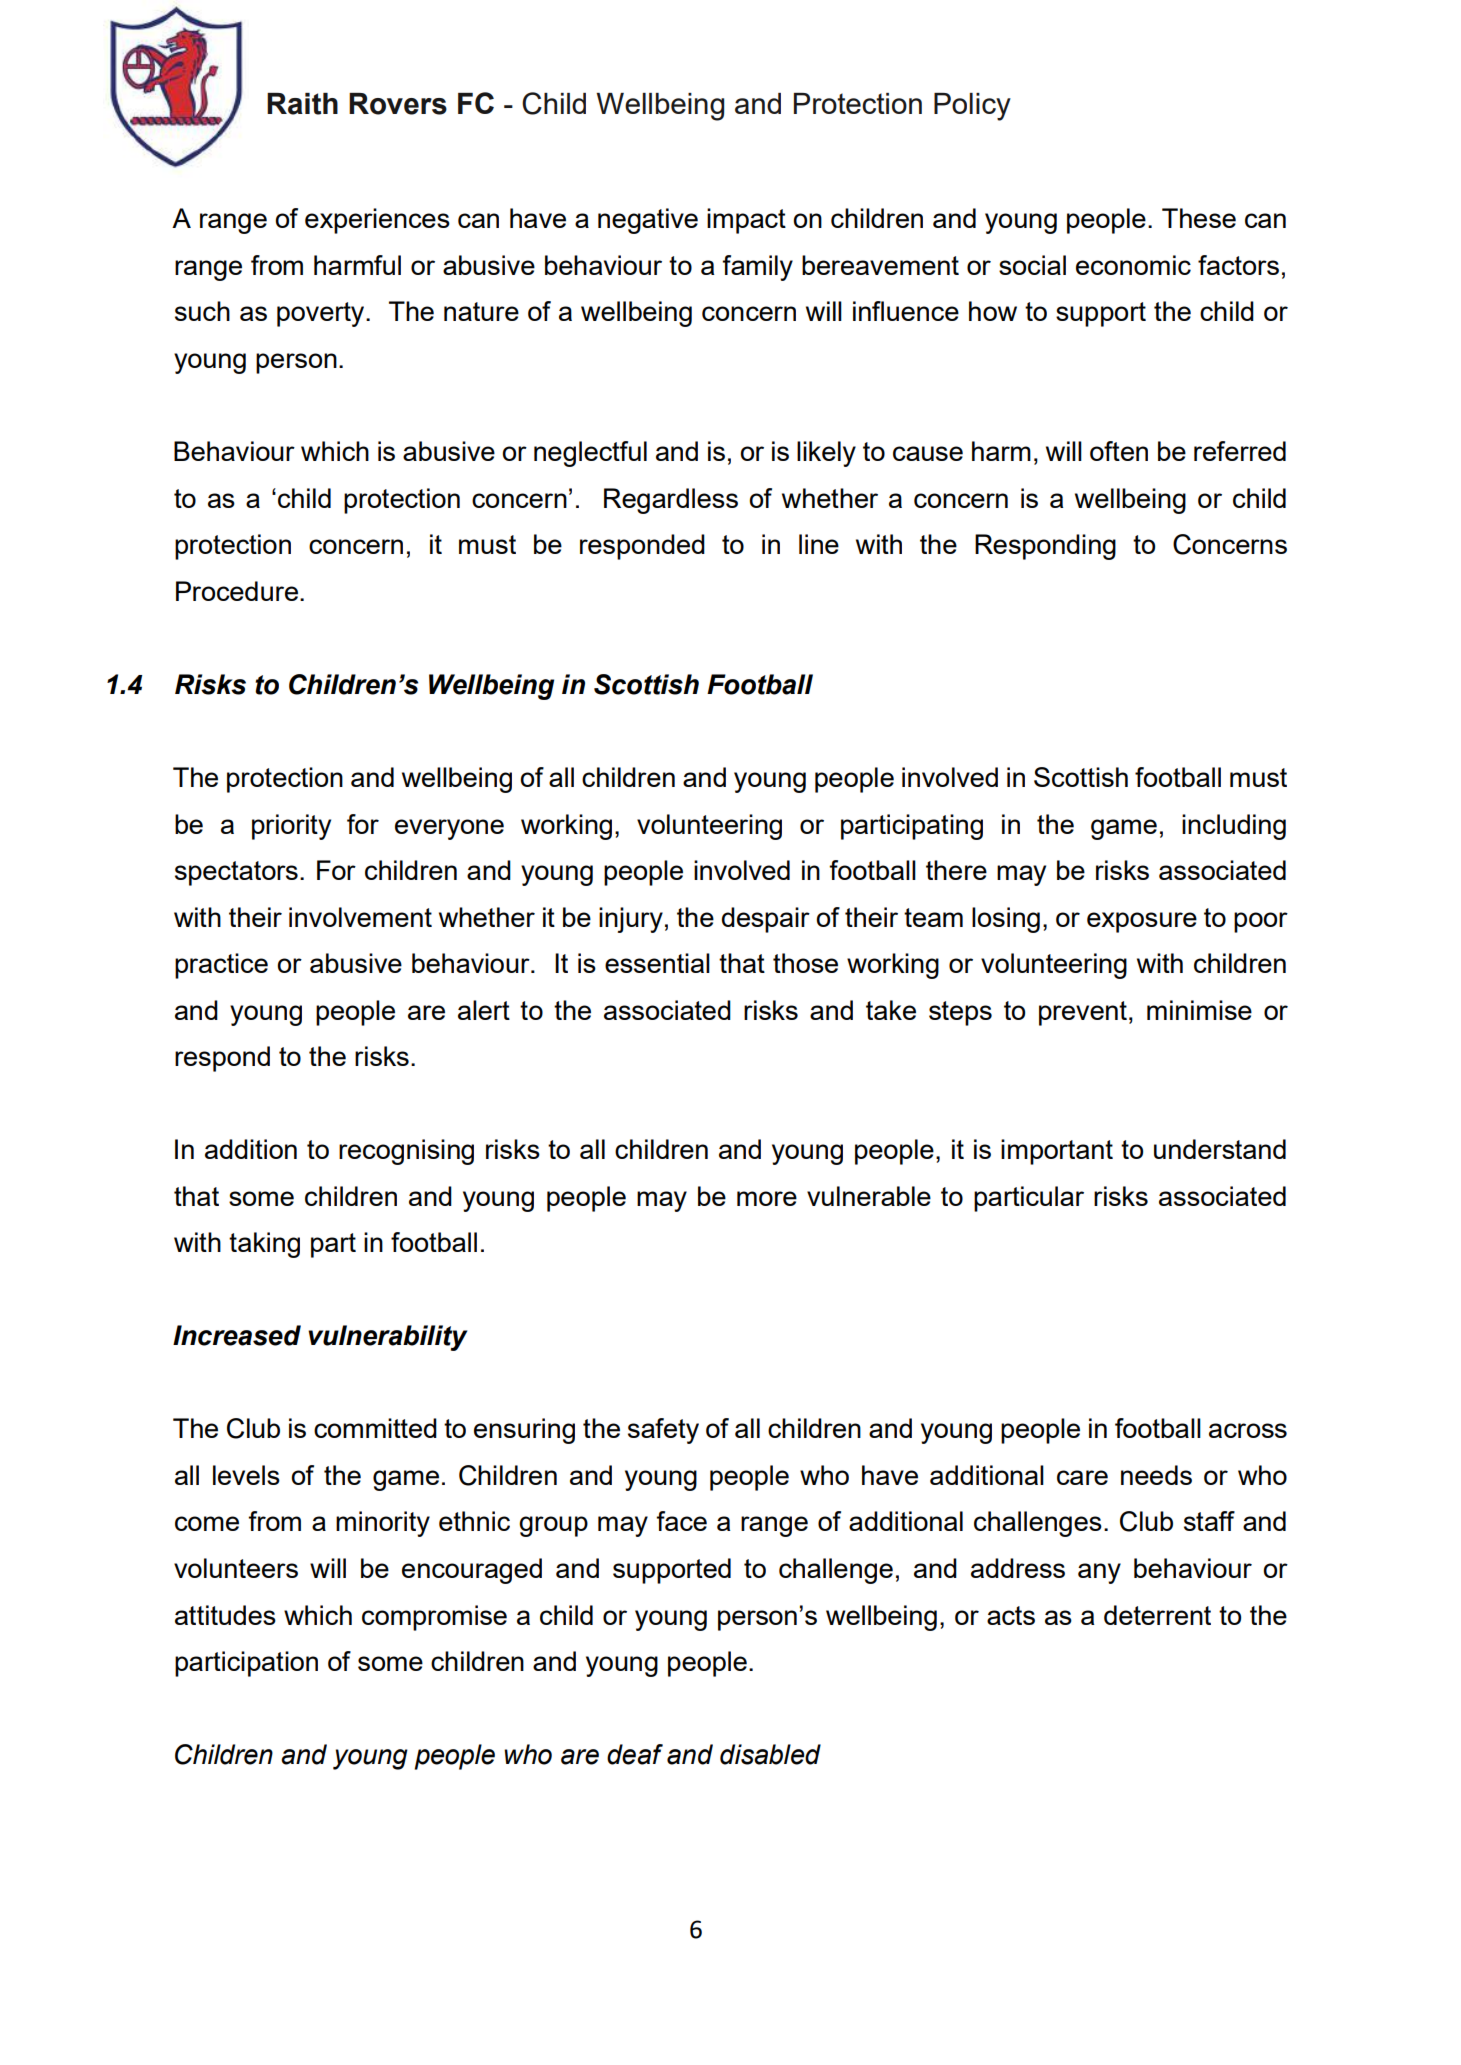 The height and width of the screenshot is (2065, 1461). I want to click on Regardless, so click(671, 501).
